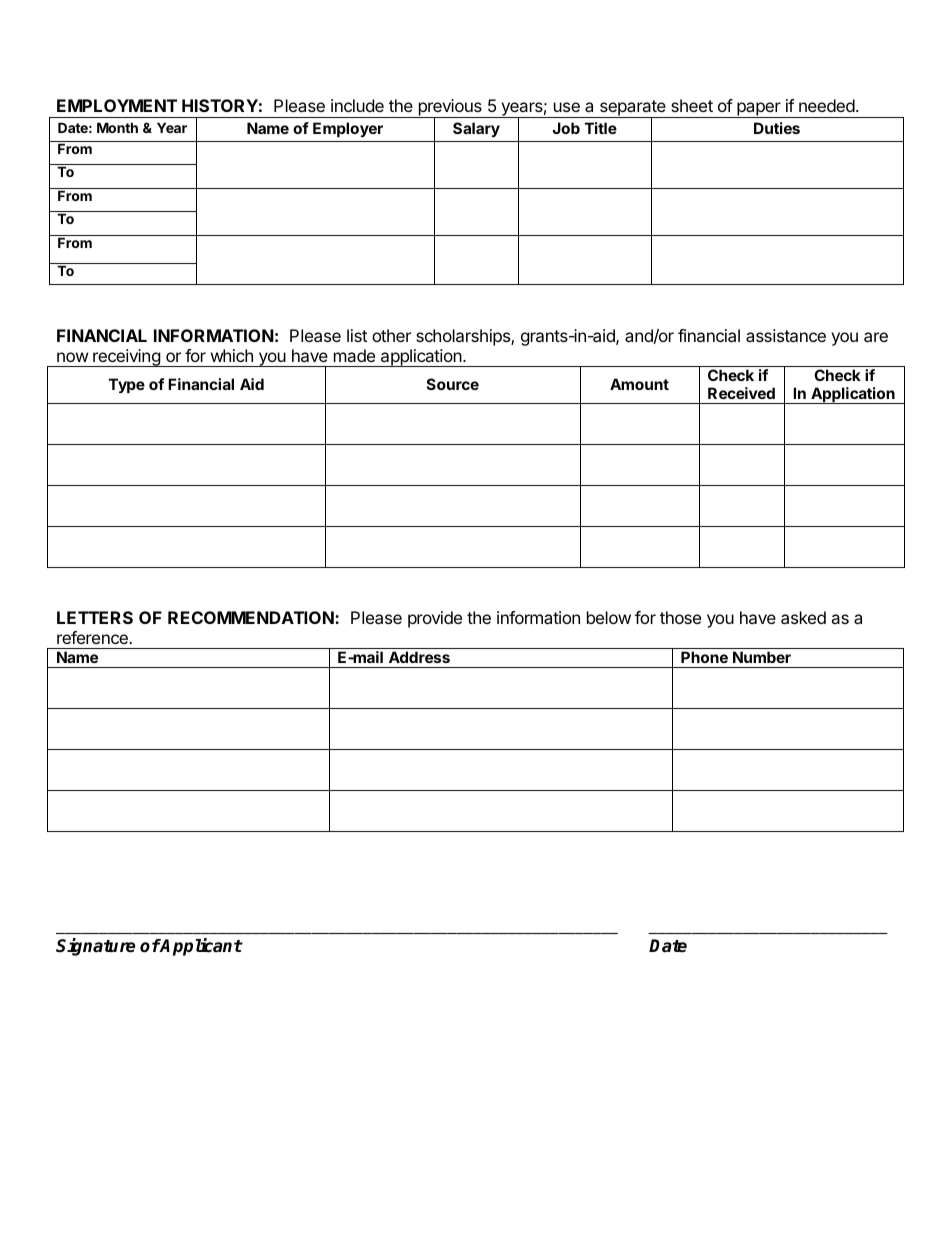  What do you see at coordinates (453, 384) in the screenshot?
I see `Source` at bounding box center [453, 384].
